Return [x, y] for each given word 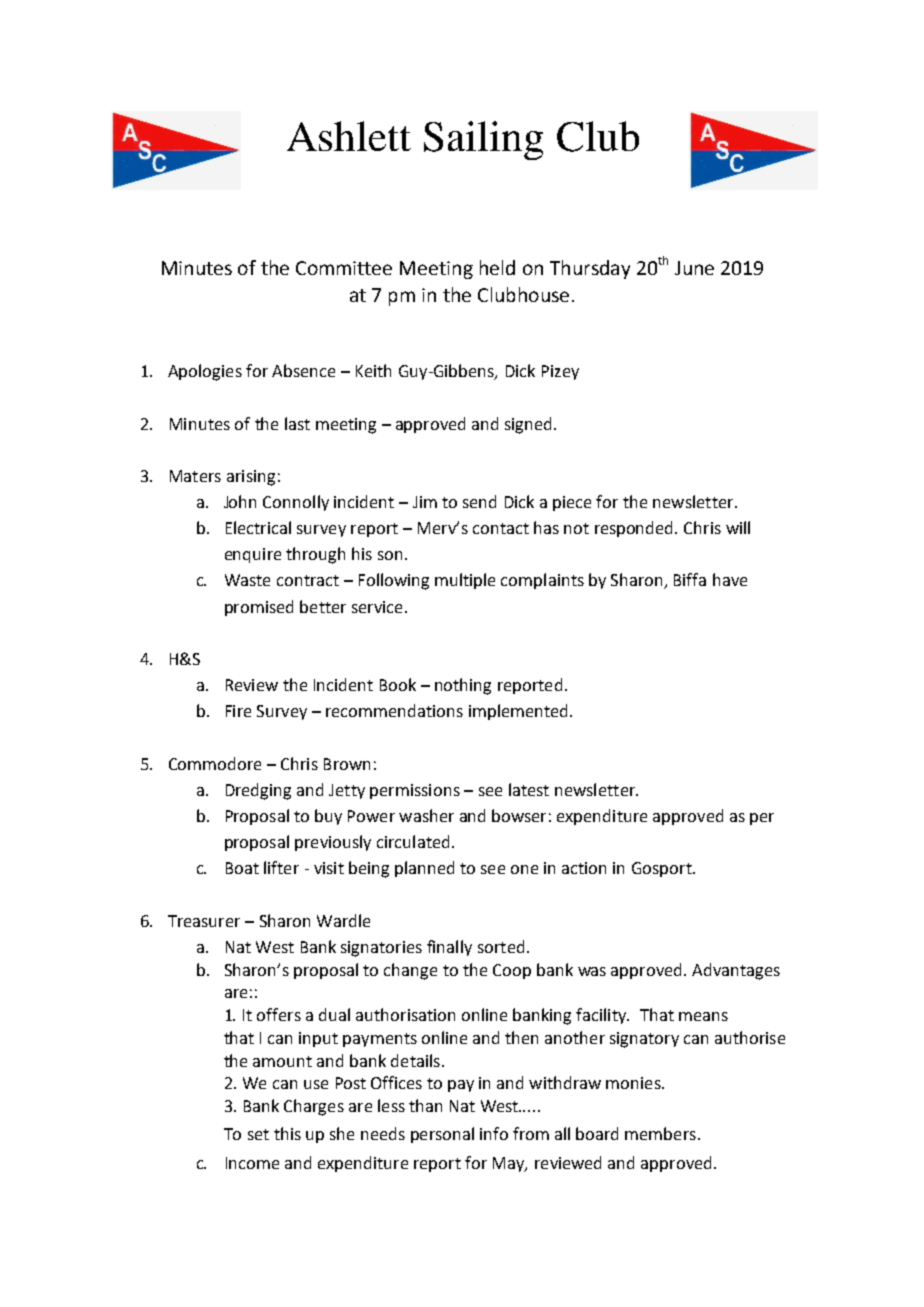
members [660, 1133]
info [494, 1133]
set [258, 1134]
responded [635, 529]
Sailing [483, 140]
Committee [344, 268]
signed [528, 425]
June [694, 268]
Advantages [736, 971]
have [730, 579]
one [524, 869]
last [297, 423]
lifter [281, 867]
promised [259, 608]
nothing [463, 686]
